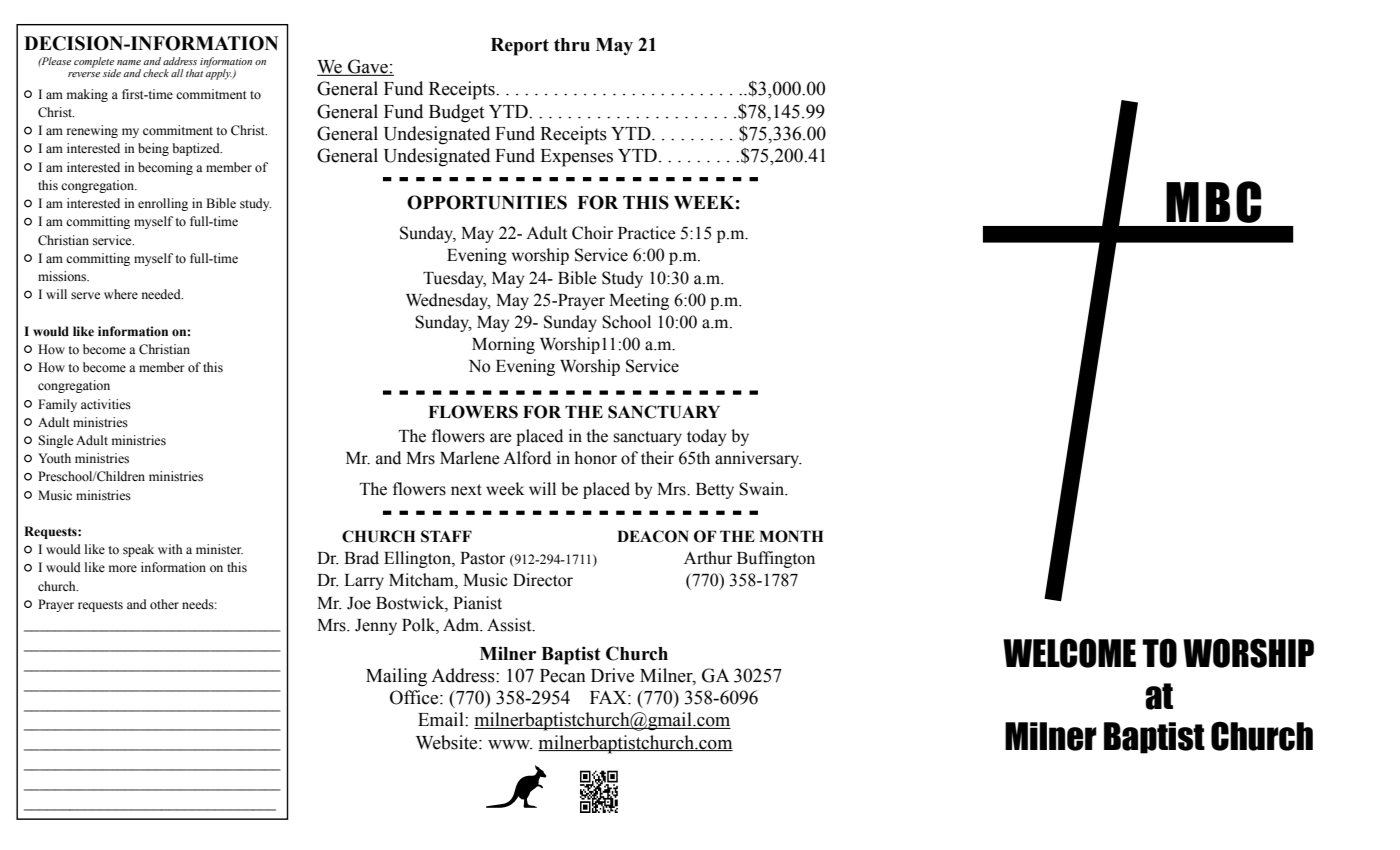 This screenshot has width=1400, height=850. Describe the element at coordinates (706, 437) in the screenshot. I see `today` at that location.
